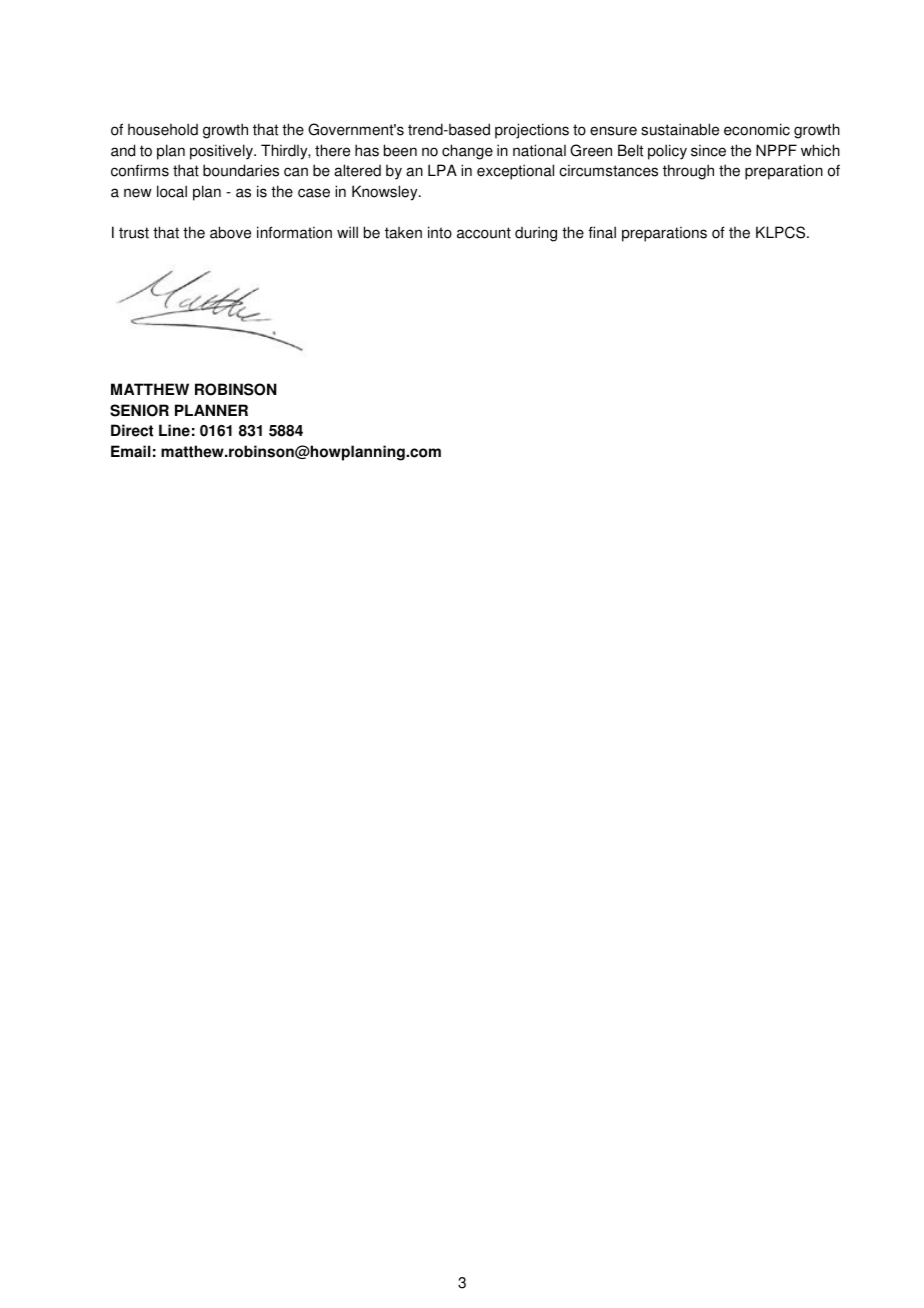 The height and width of the document is (1308, 924). I want to click on account, so click(484, 233).
